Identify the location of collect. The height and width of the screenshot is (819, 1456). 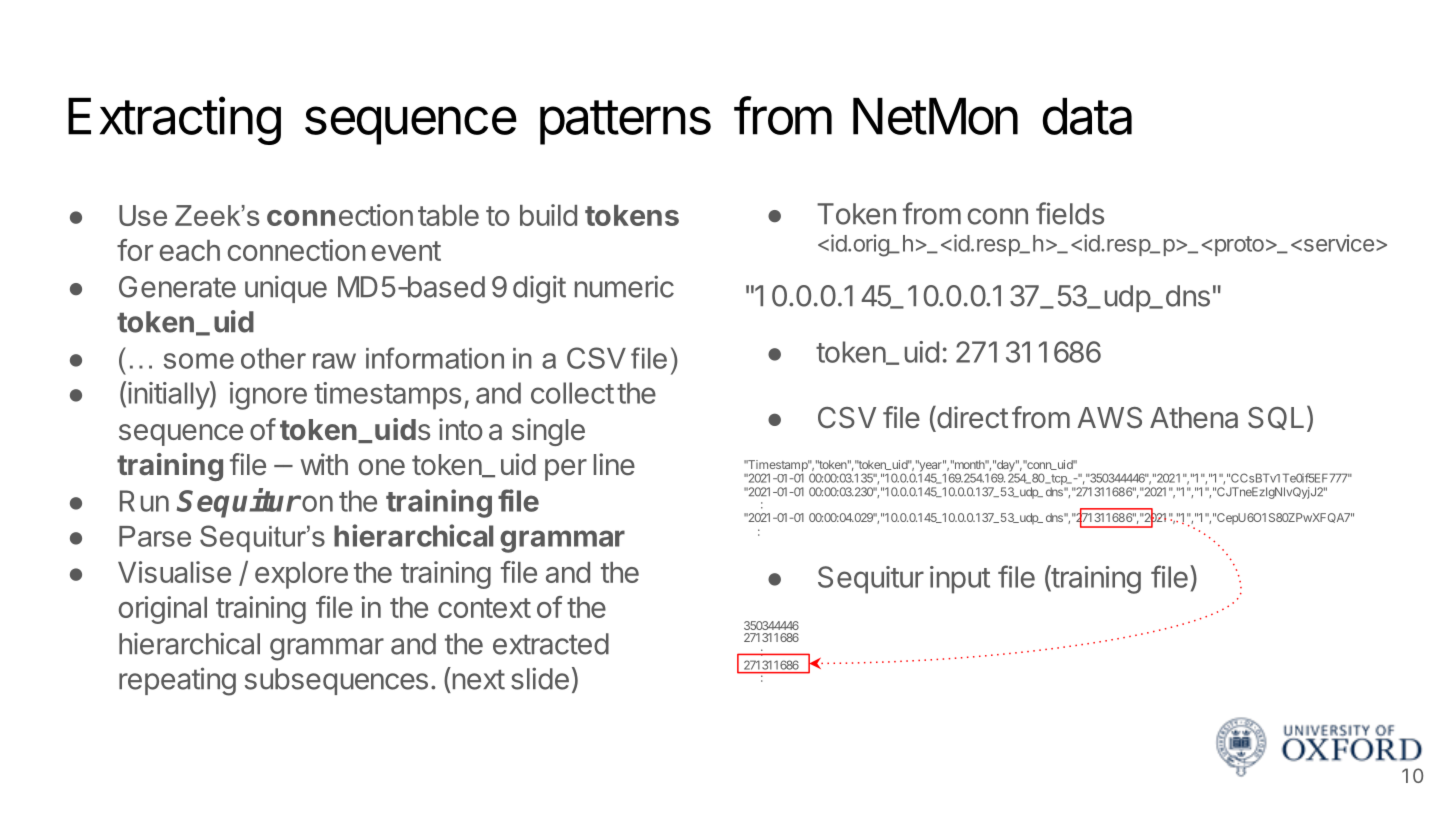
(572, 393).
